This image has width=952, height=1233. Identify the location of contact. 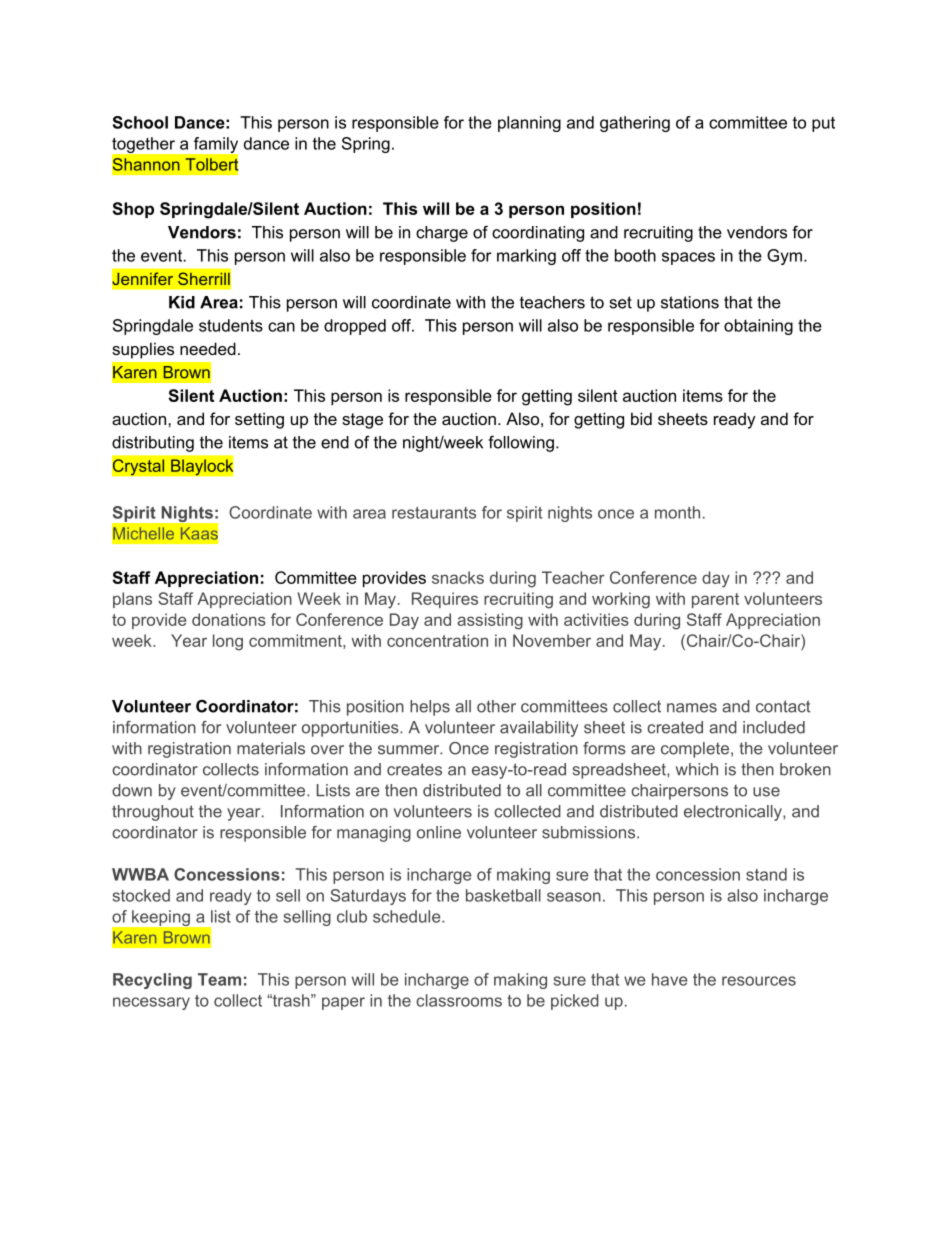
(783, 706).
